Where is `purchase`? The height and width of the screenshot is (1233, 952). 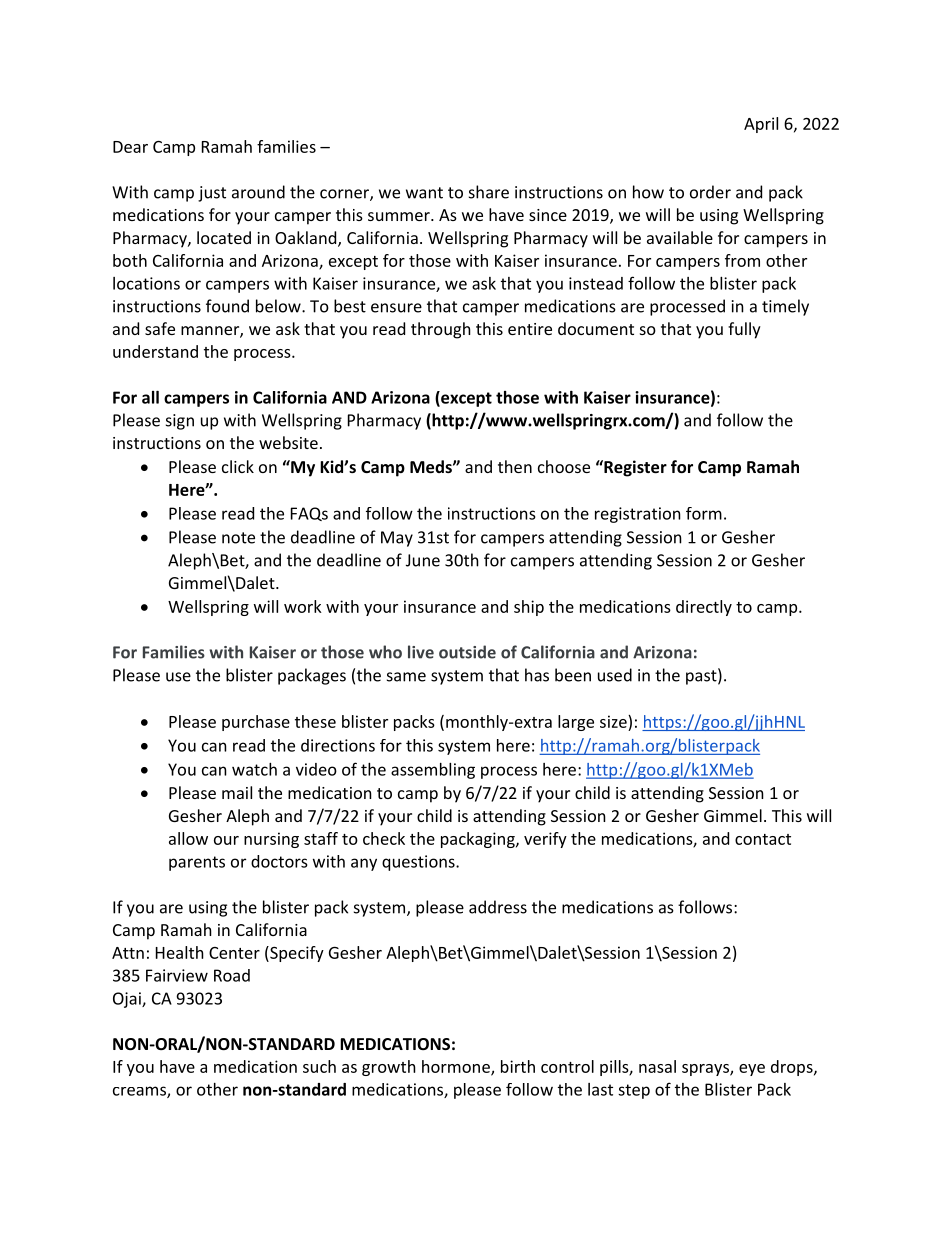
purchase is located at coordinates (256, 723).
